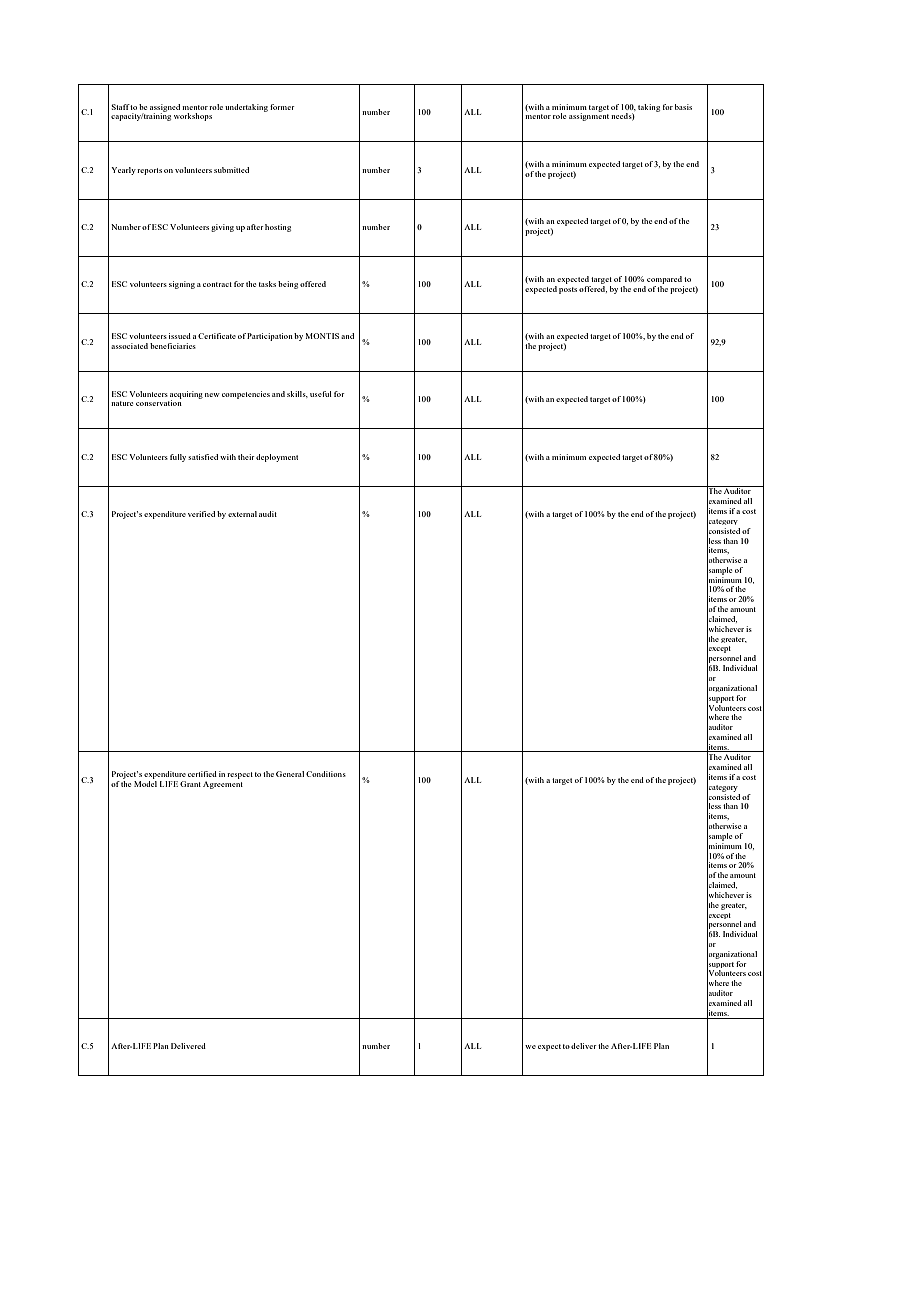 This screenshot has height=1308, width=924. Describe the element at coordinates (193, 117) in the screenshot. I see `workshops` at that location.
